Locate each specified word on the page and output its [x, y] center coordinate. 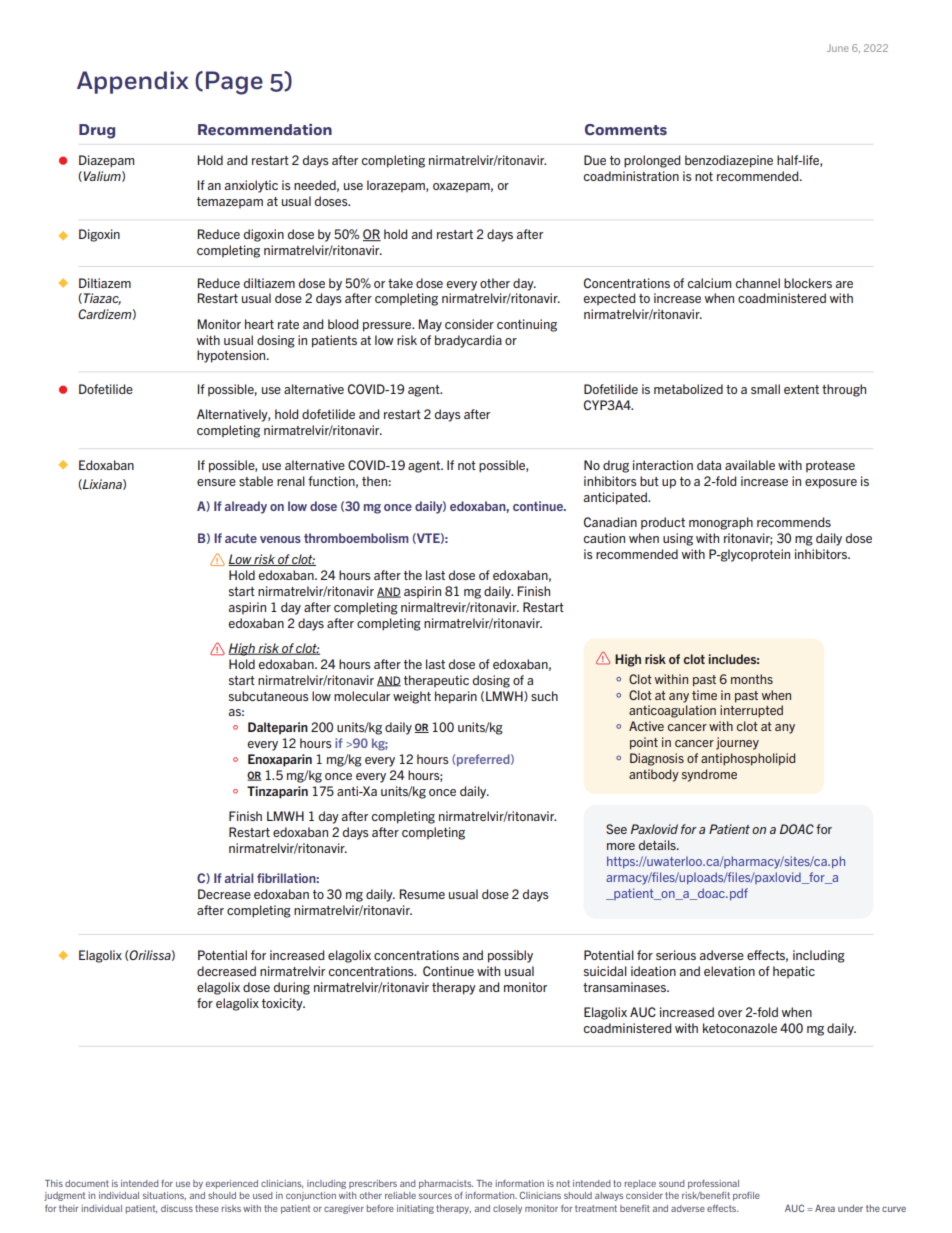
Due [595, 160]
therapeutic [436, 681]
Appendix [133, 82]
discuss [177, 1208]
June [838, 48]
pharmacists [446, 1184]
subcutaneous [269, 696]
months [752, 679]
